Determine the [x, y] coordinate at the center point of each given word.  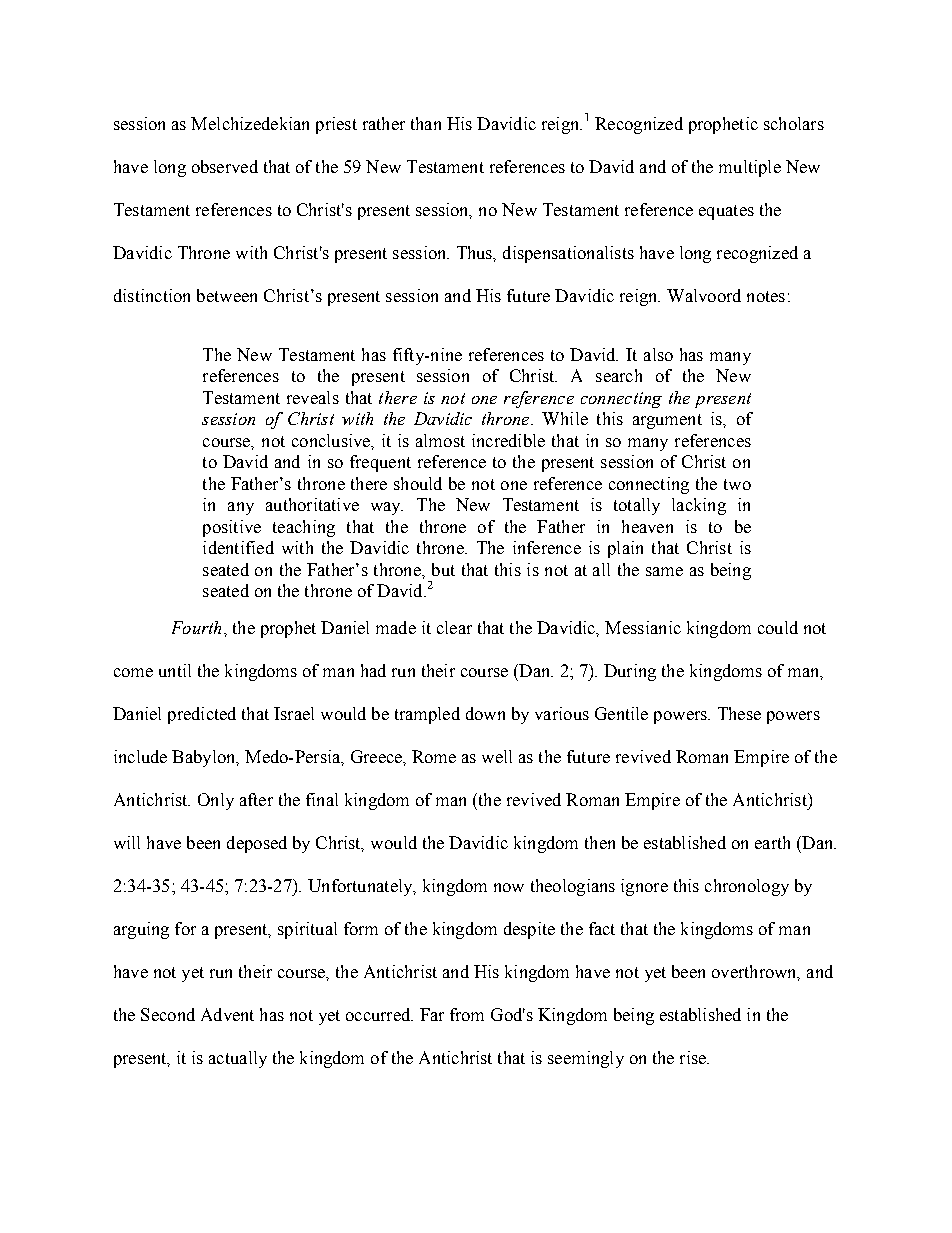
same [664, 571]
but [443, 569]
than [426, 123]
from [467, 1014]
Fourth [196, 627]
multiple [750, 168]
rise [694, 1057]
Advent [227, 1014]
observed [225, 166]
